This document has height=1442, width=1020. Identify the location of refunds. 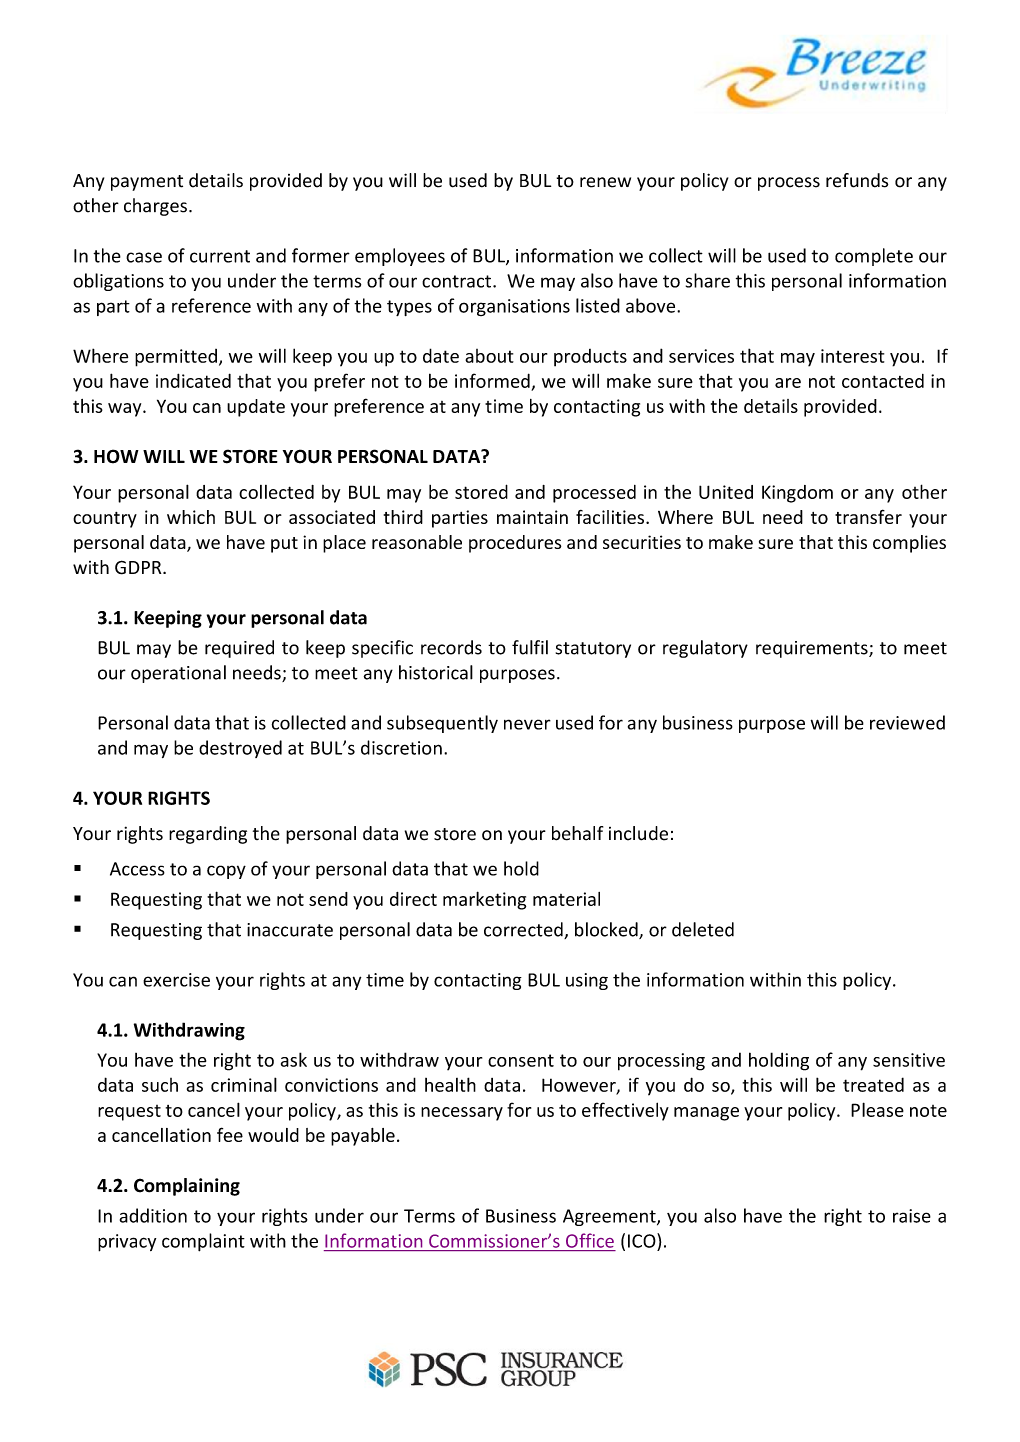
(857, 180).
